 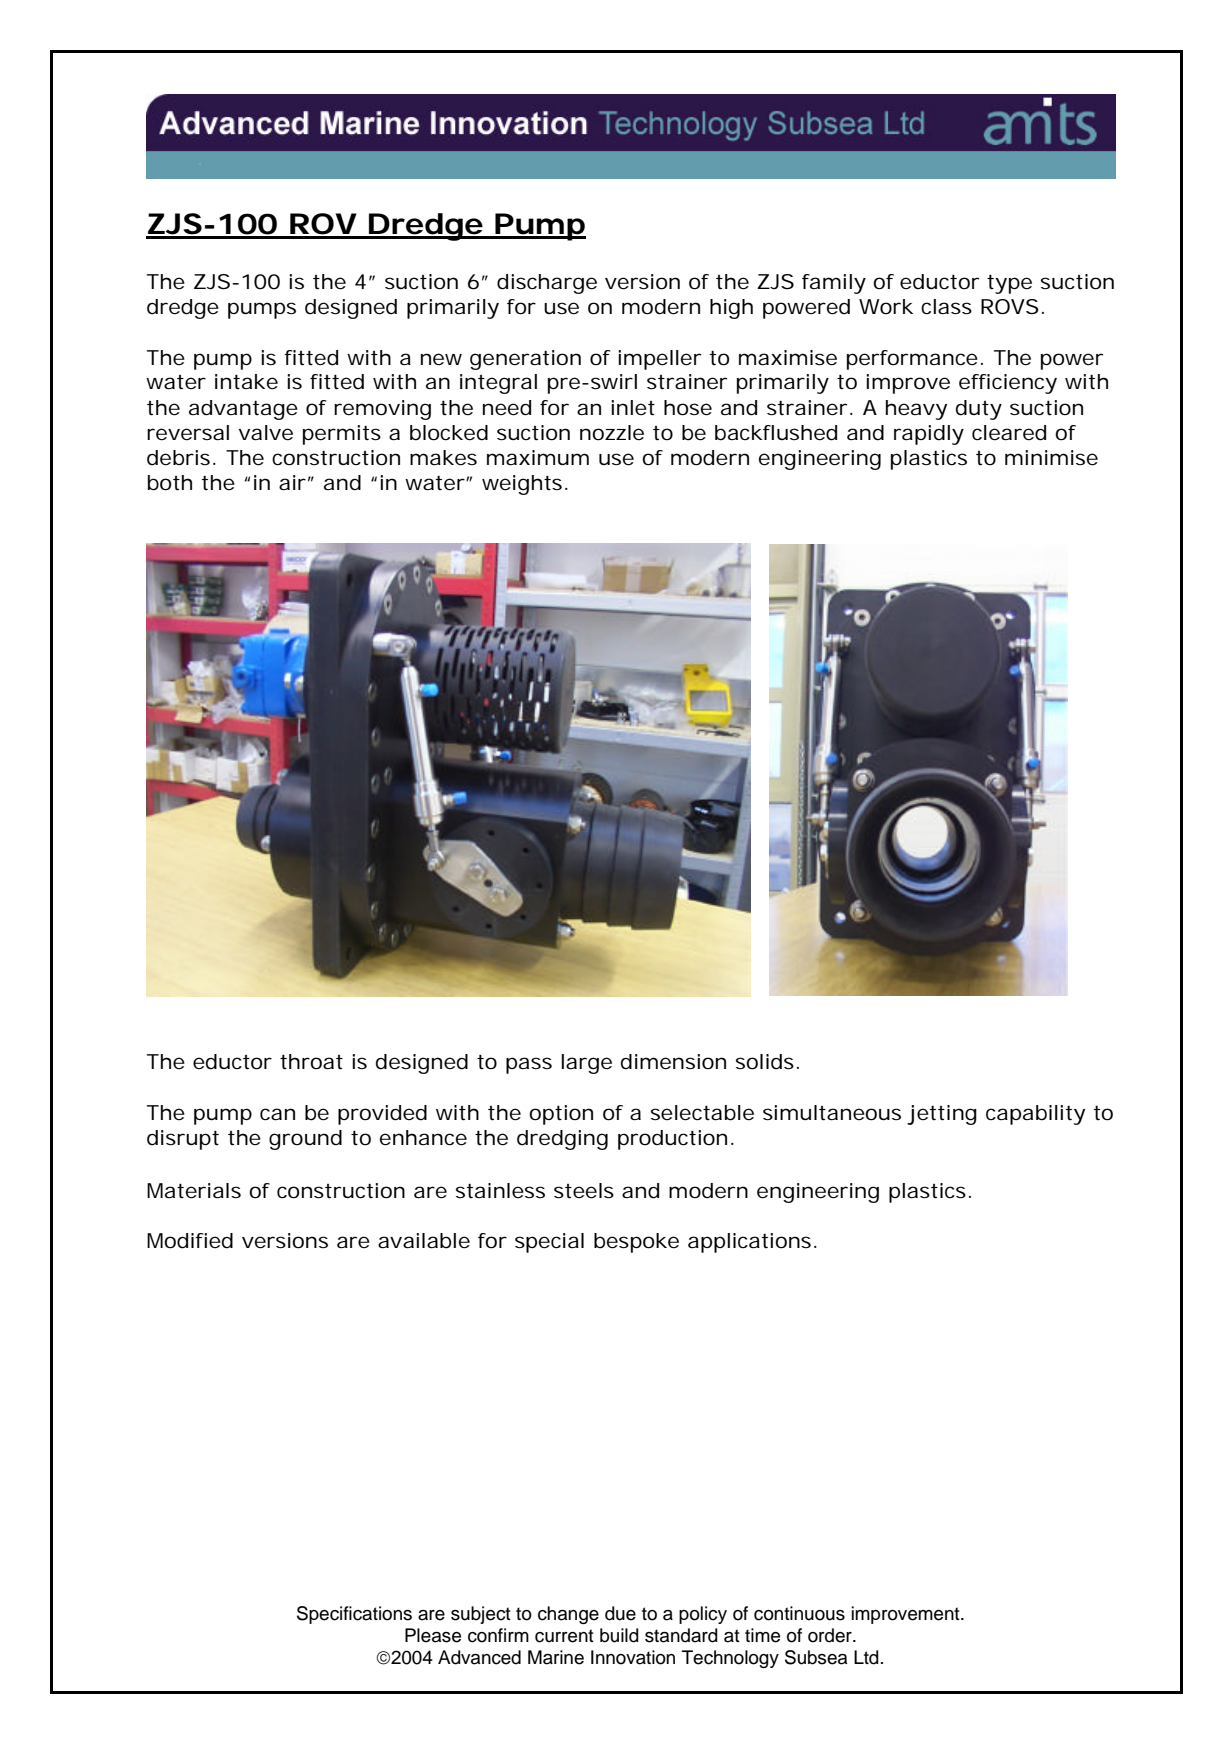 I want to click on Specifications, so click(x=354, y=1615).
